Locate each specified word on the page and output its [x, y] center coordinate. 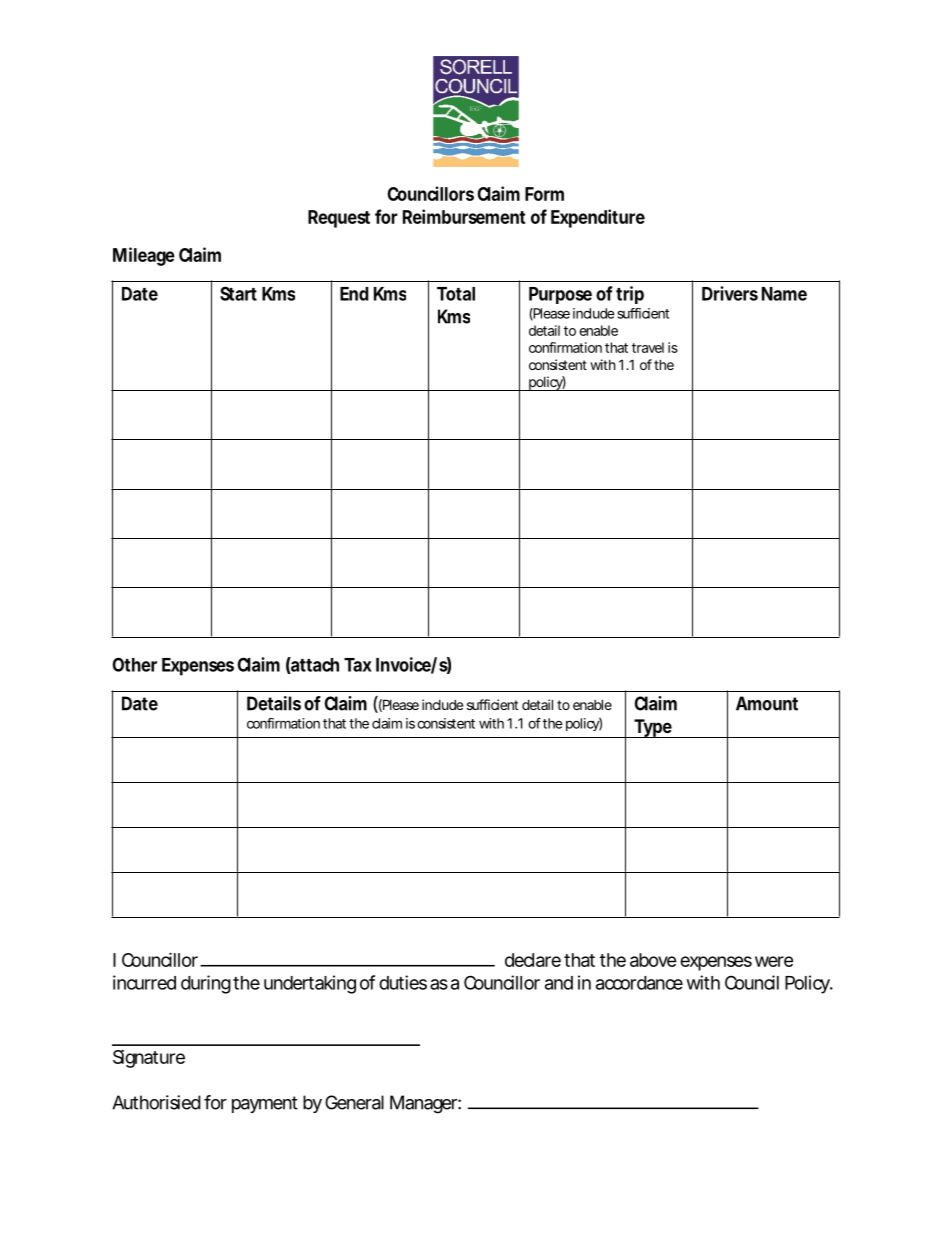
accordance [639, 983]
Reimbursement [464, 216]
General [354, 1102]
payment [265, 1104]
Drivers [730, 293]
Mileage [144, 256]
